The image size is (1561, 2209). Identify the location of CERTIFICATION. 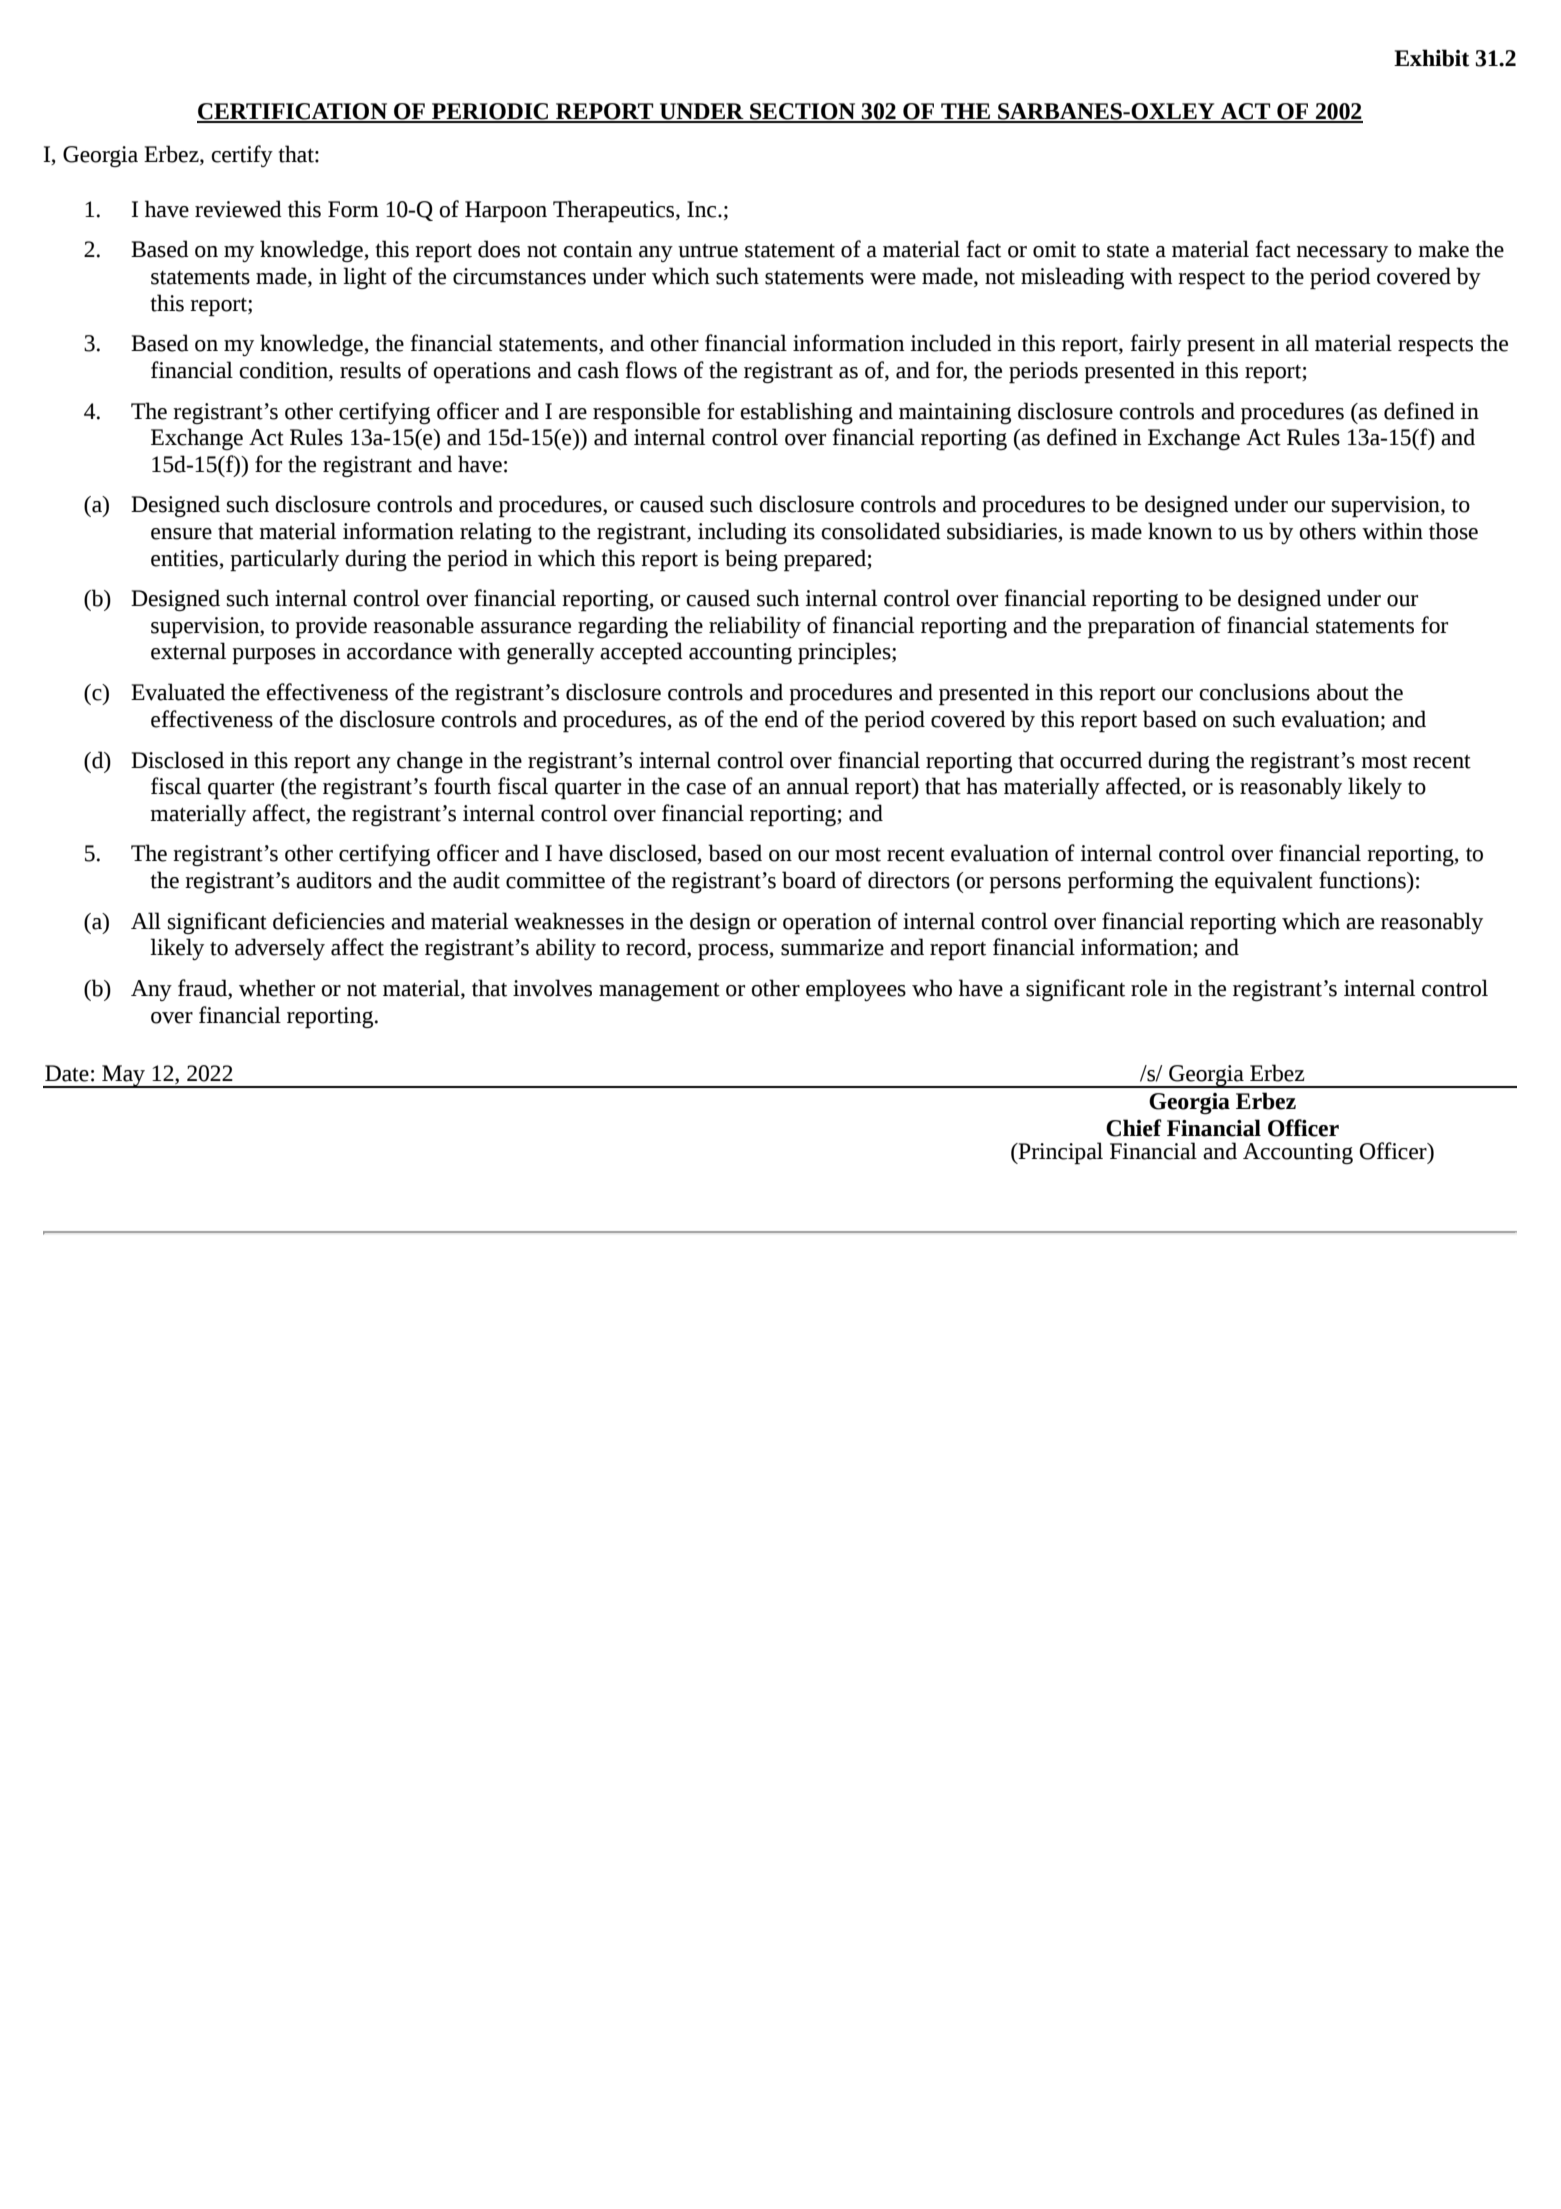
(293, 112).
